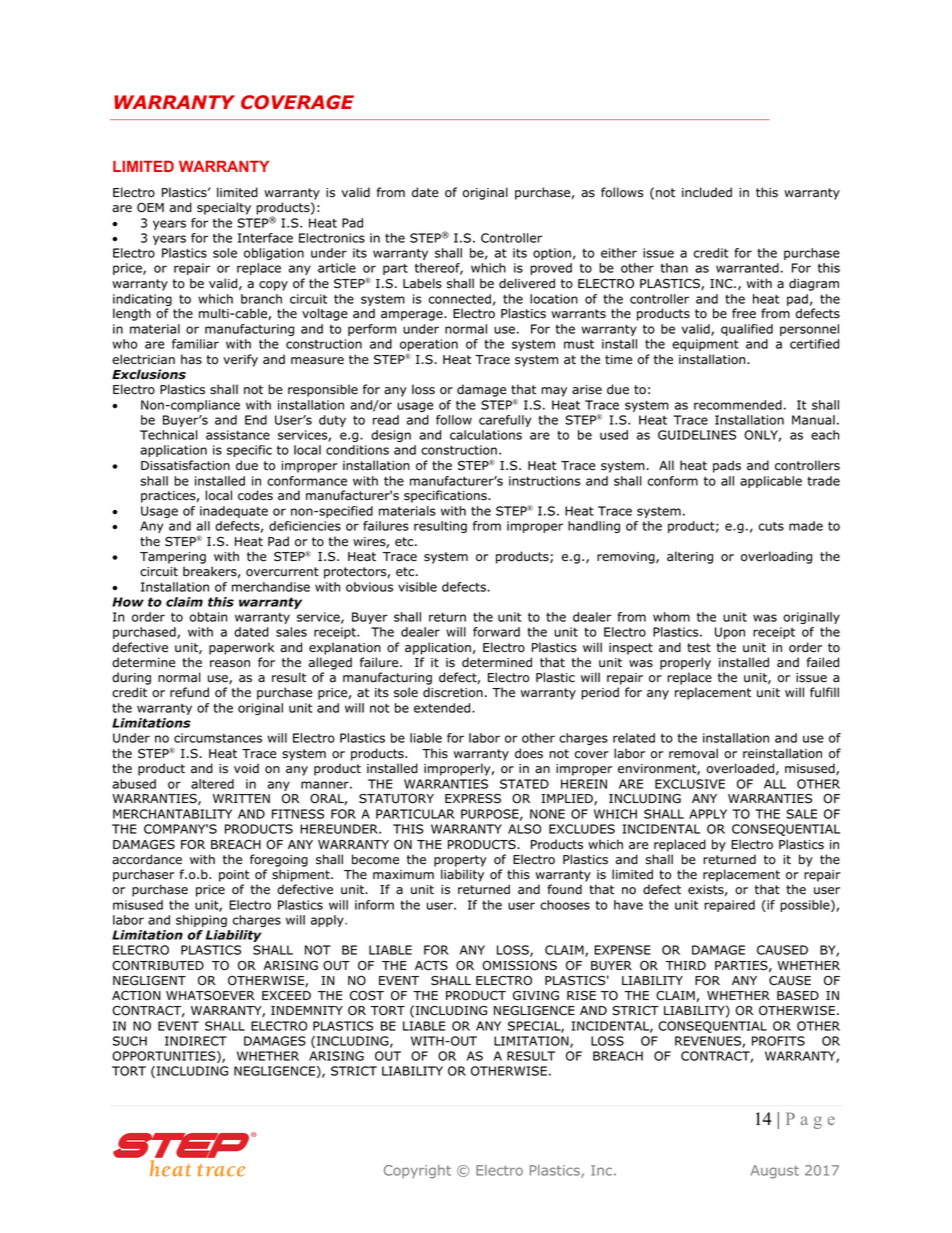  Describe the element at coordinates (265, 238) in the image. I see `Interface` at that location.
